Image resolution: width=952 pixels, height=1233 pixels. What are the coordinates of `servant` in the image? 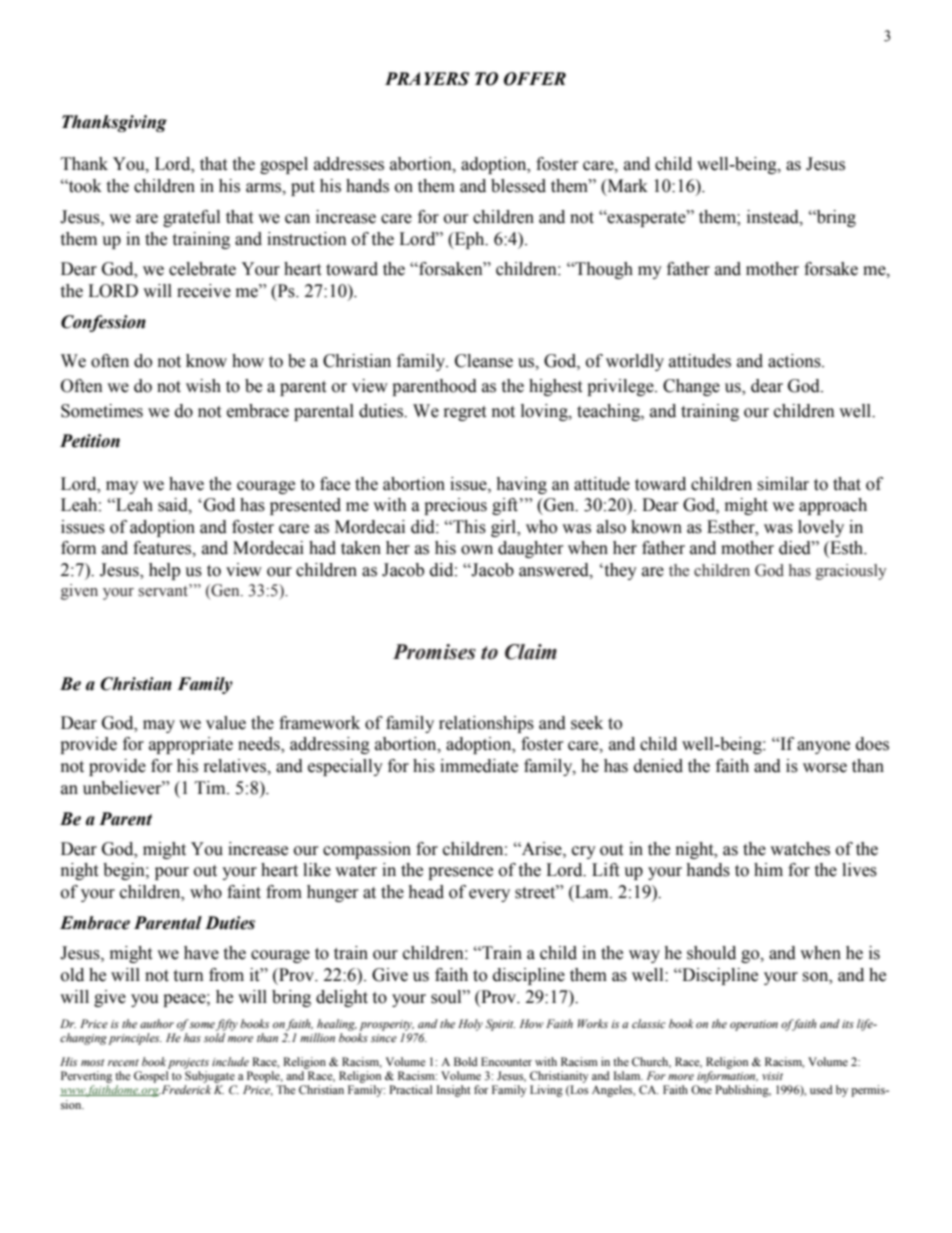 It's located at (164, 590).
